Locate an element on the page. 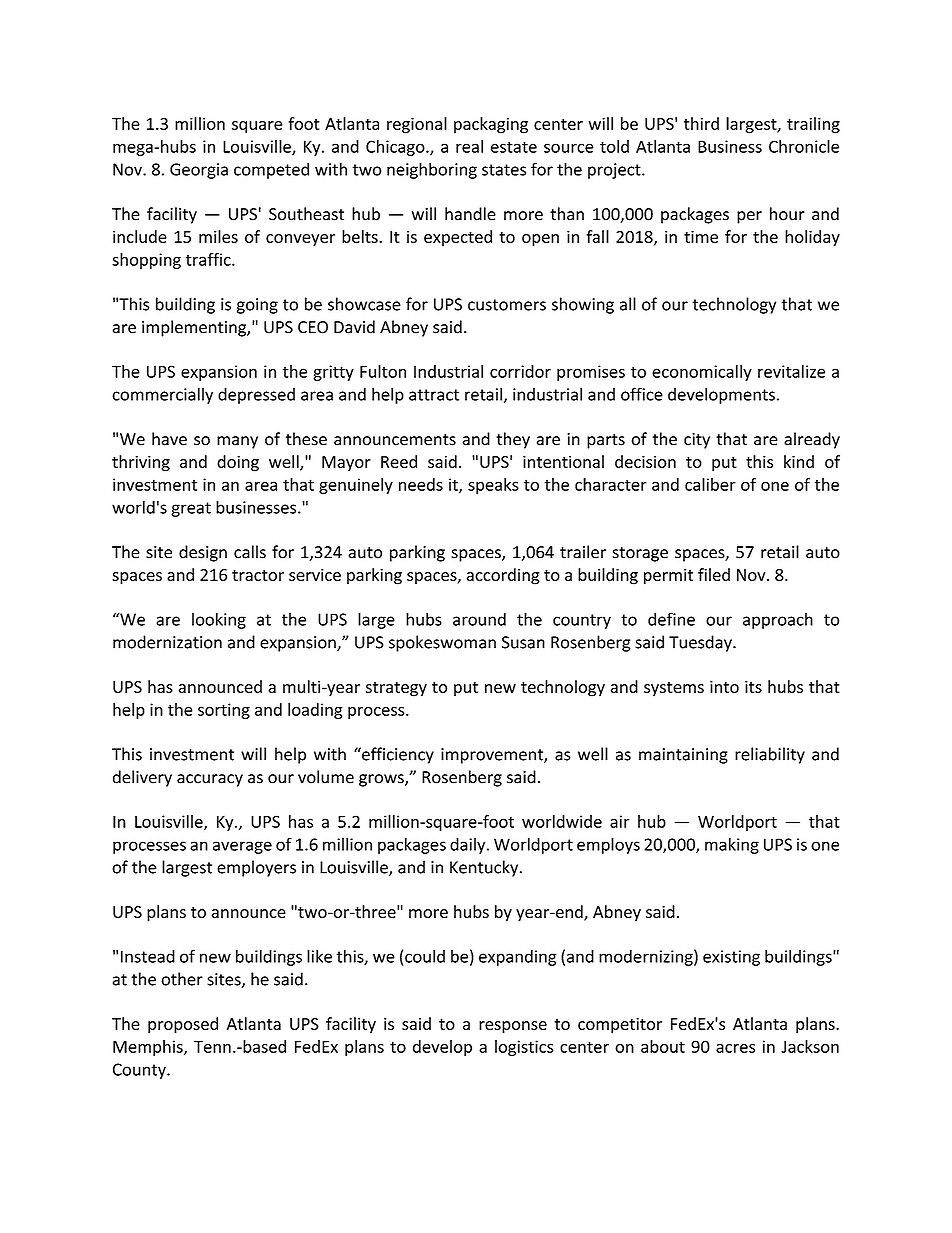 This document has height=1233, width=952. filed is located at coordinates (714, 574).
